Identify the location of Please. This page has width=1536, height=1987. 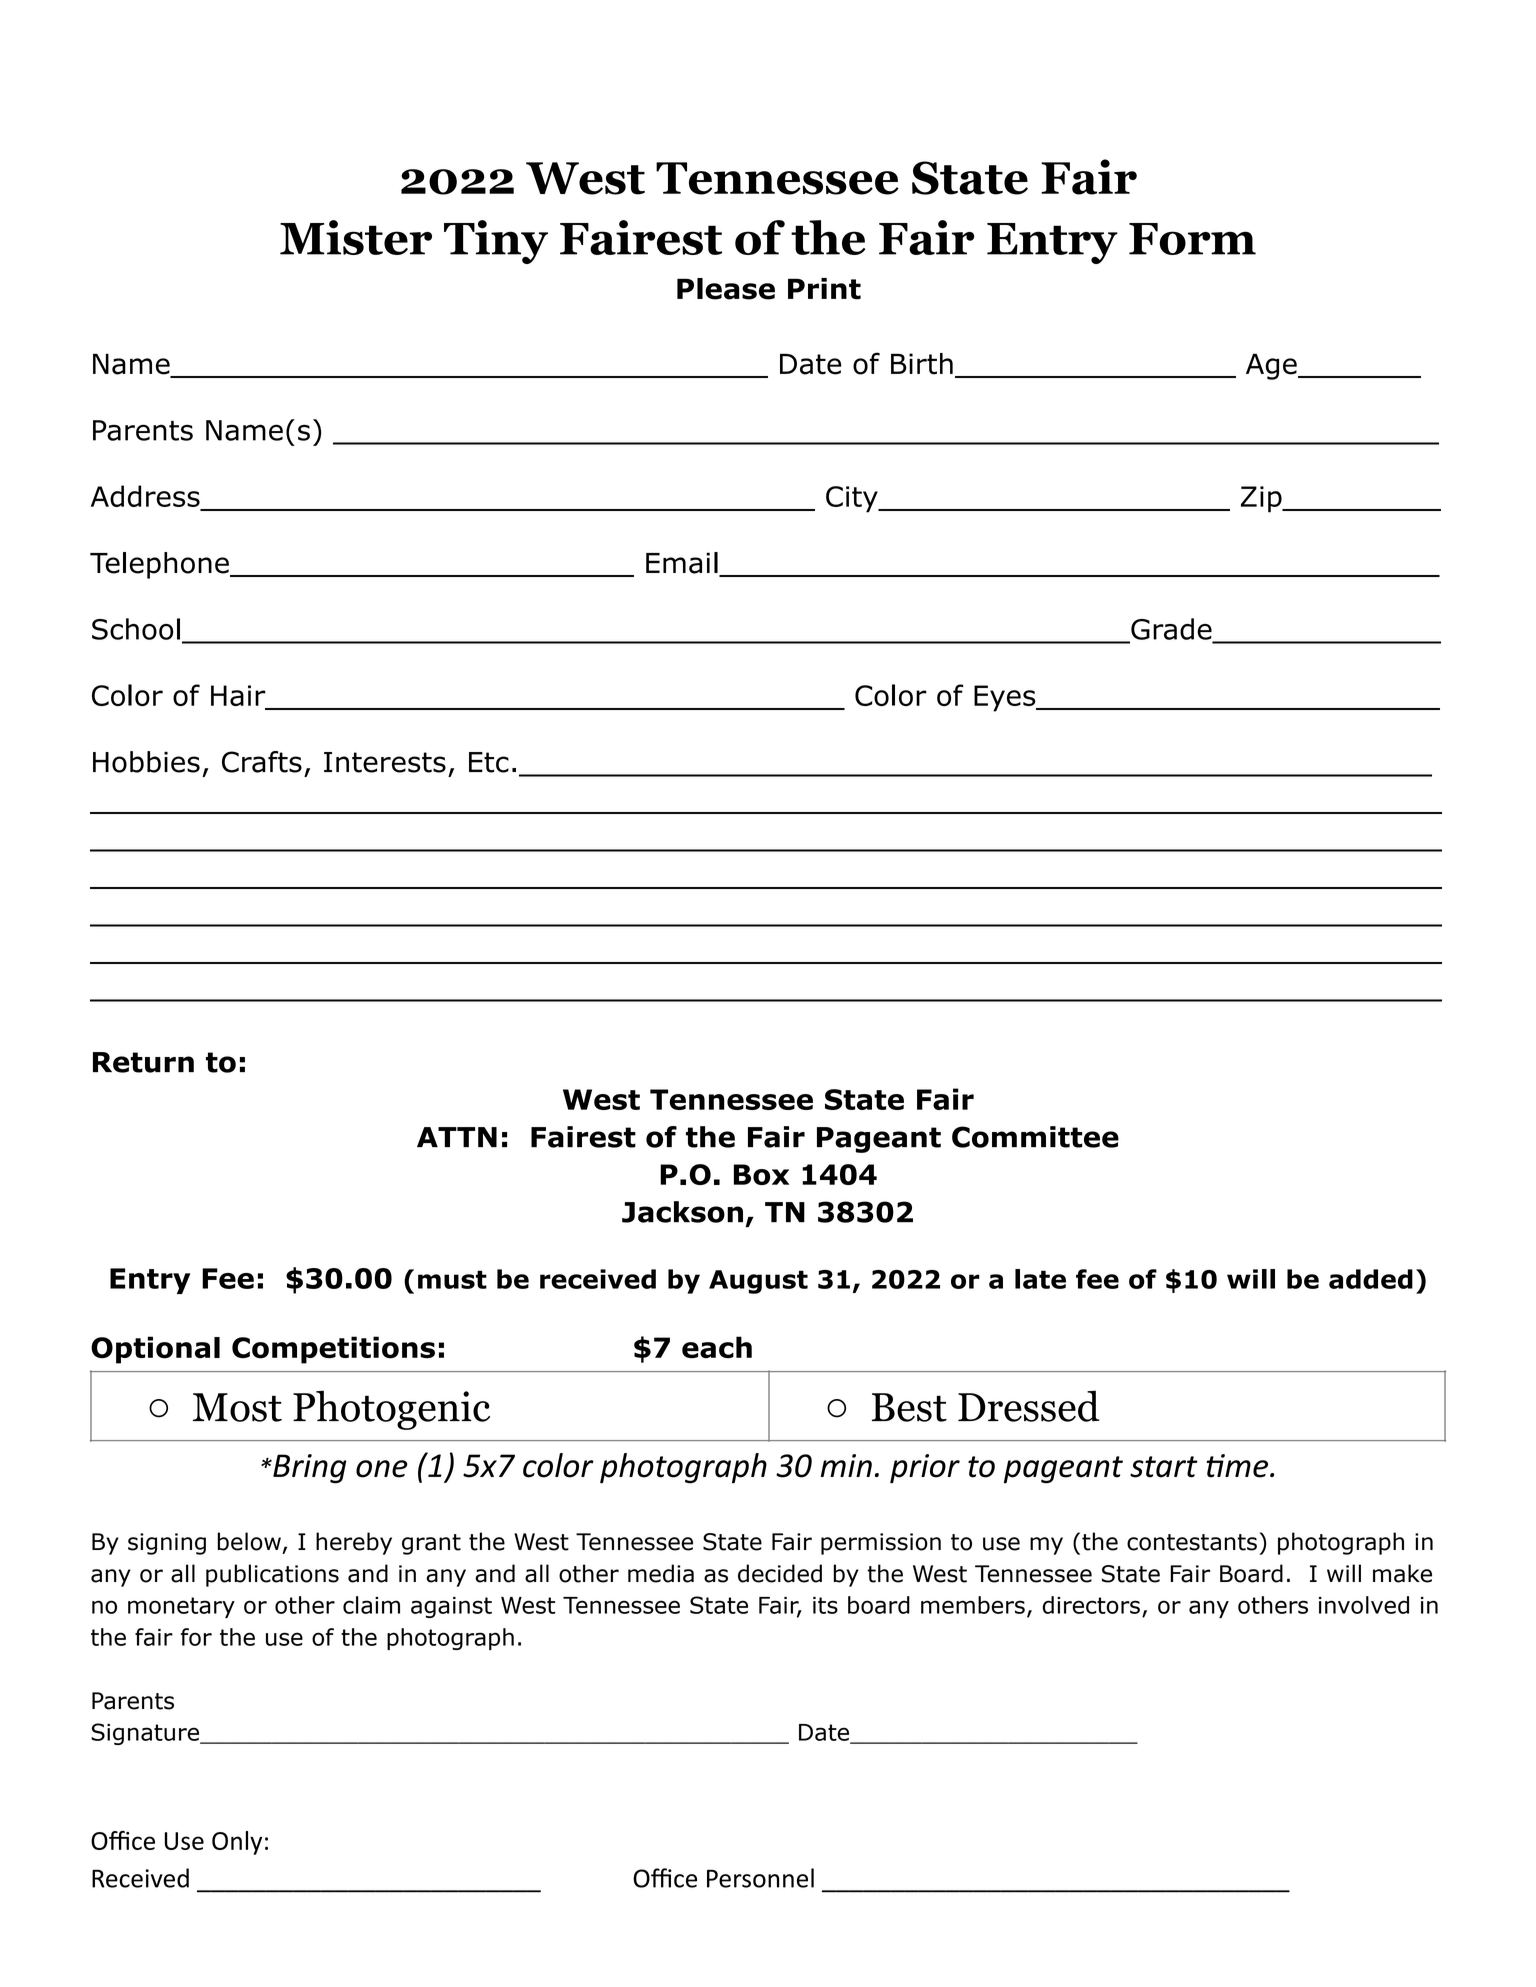
(726, 289).
